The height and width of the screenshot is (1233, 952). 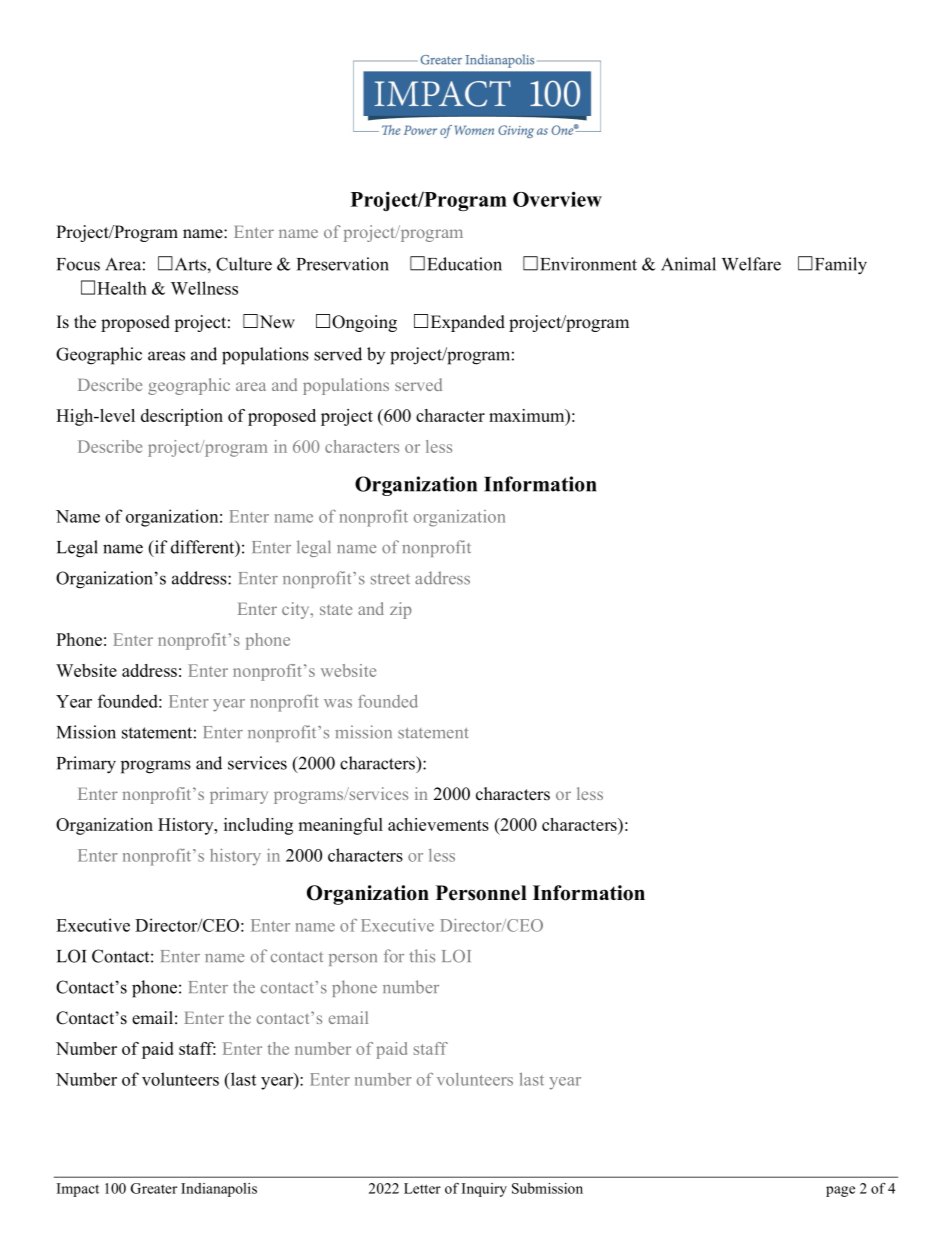 What do you see at coordinates (438, 824) in the screenshot?
I see `achievements` at bounding box center [438, 824].
